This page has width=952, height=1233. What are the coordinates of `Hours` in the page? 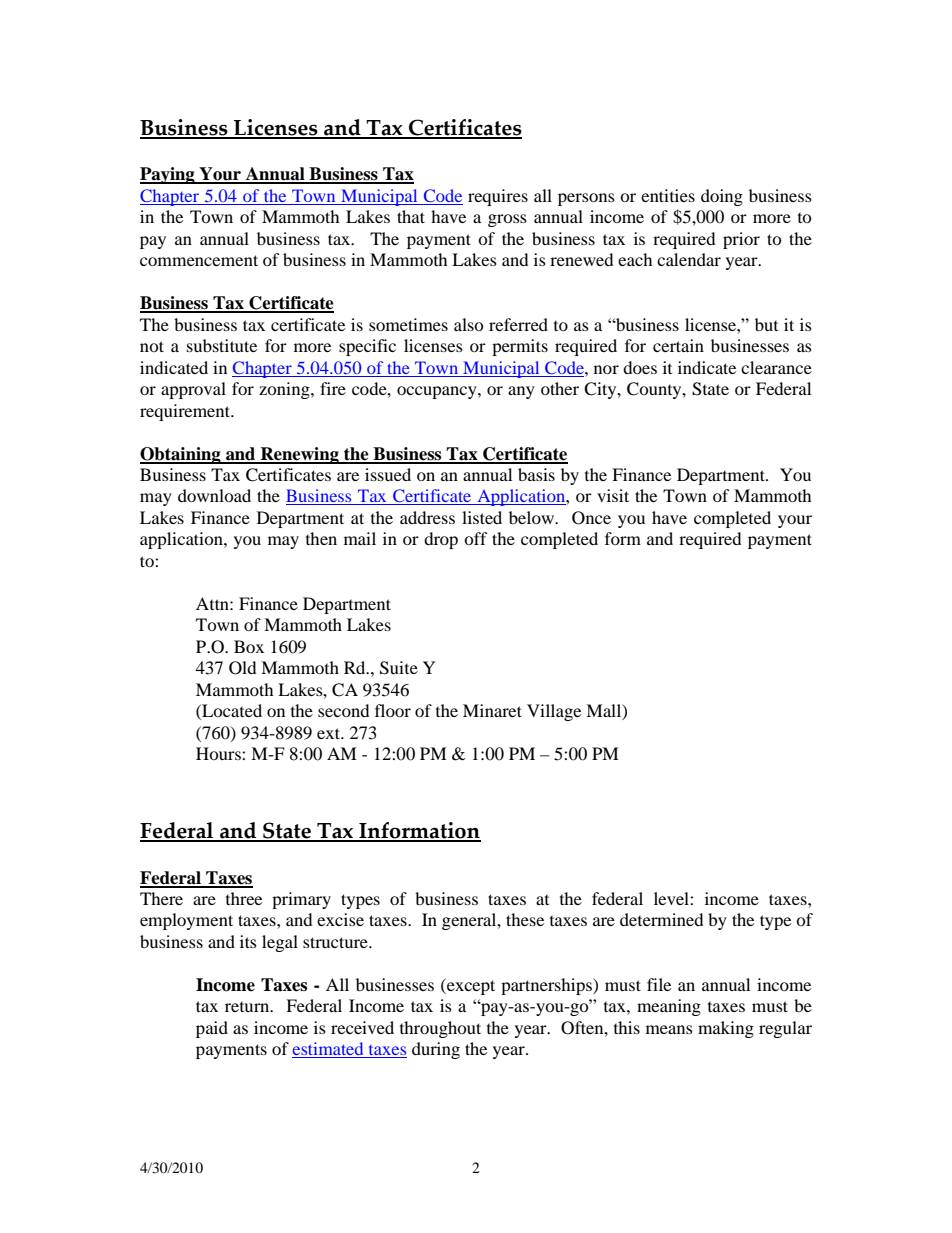 It's located at (219, 753).
